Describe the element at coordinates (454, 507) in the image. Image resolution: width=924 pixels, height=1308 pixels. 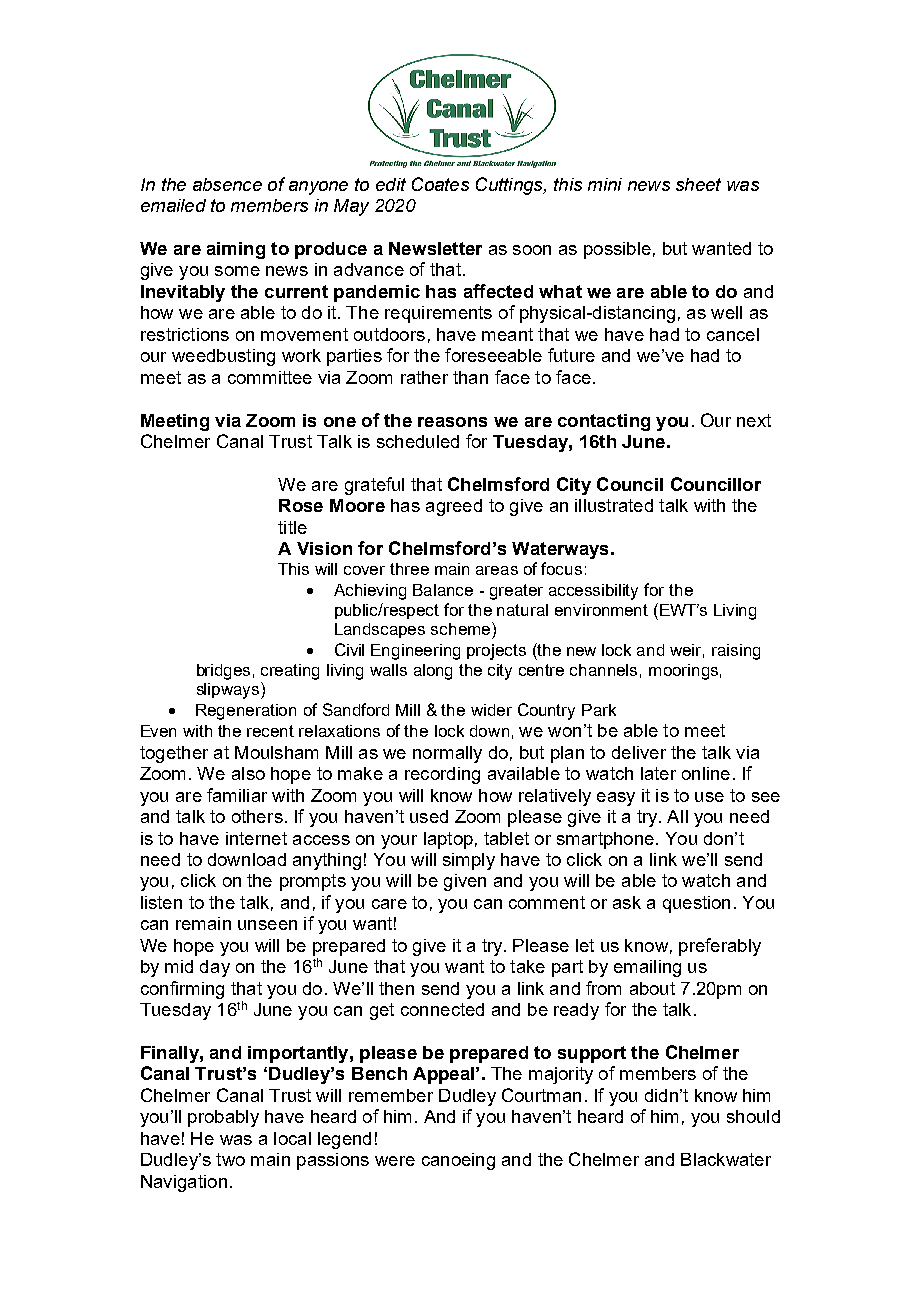
I see `agreed` at that location.
